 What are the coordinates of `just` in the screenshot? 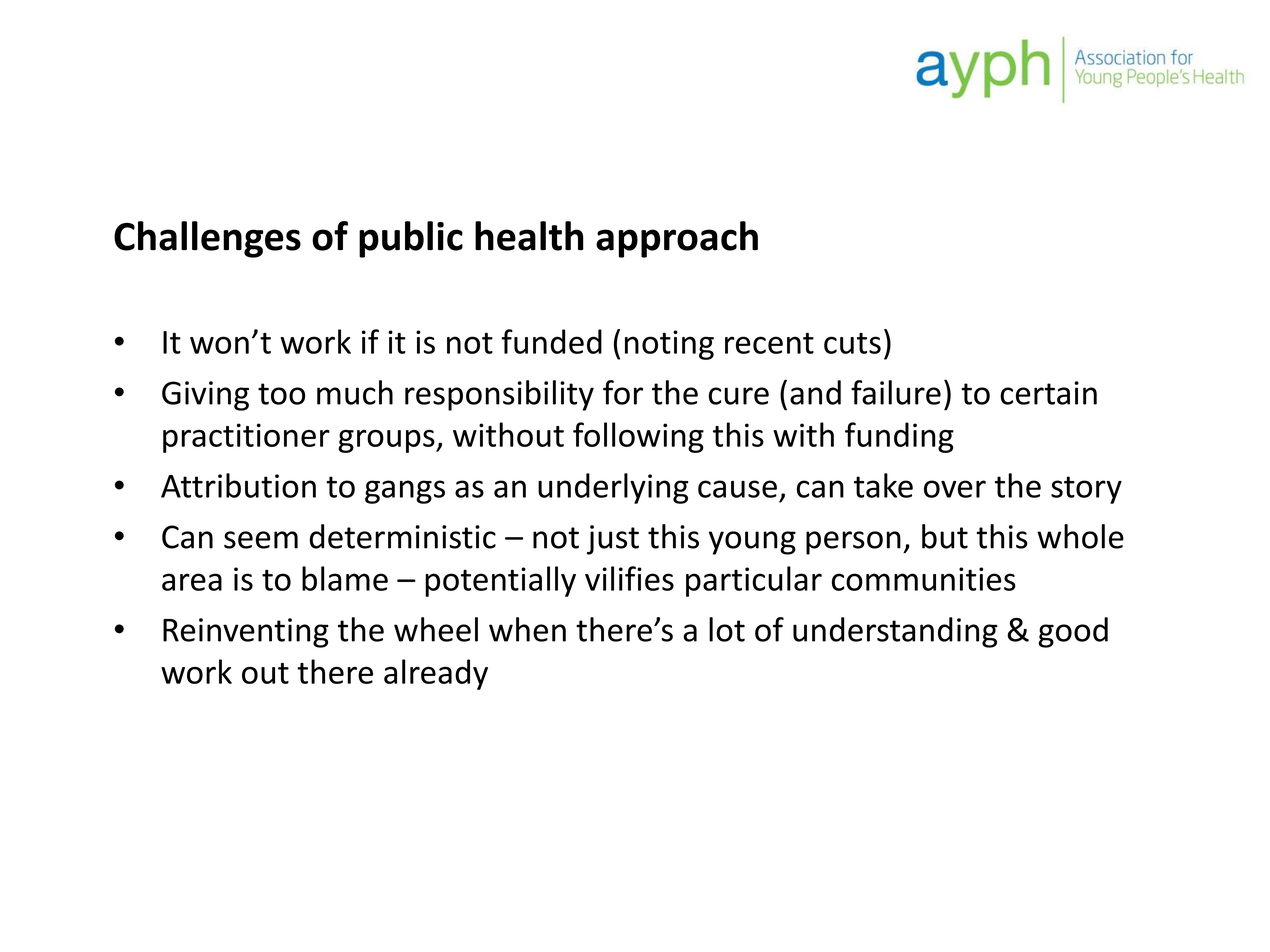 It's located at (613, 540).
